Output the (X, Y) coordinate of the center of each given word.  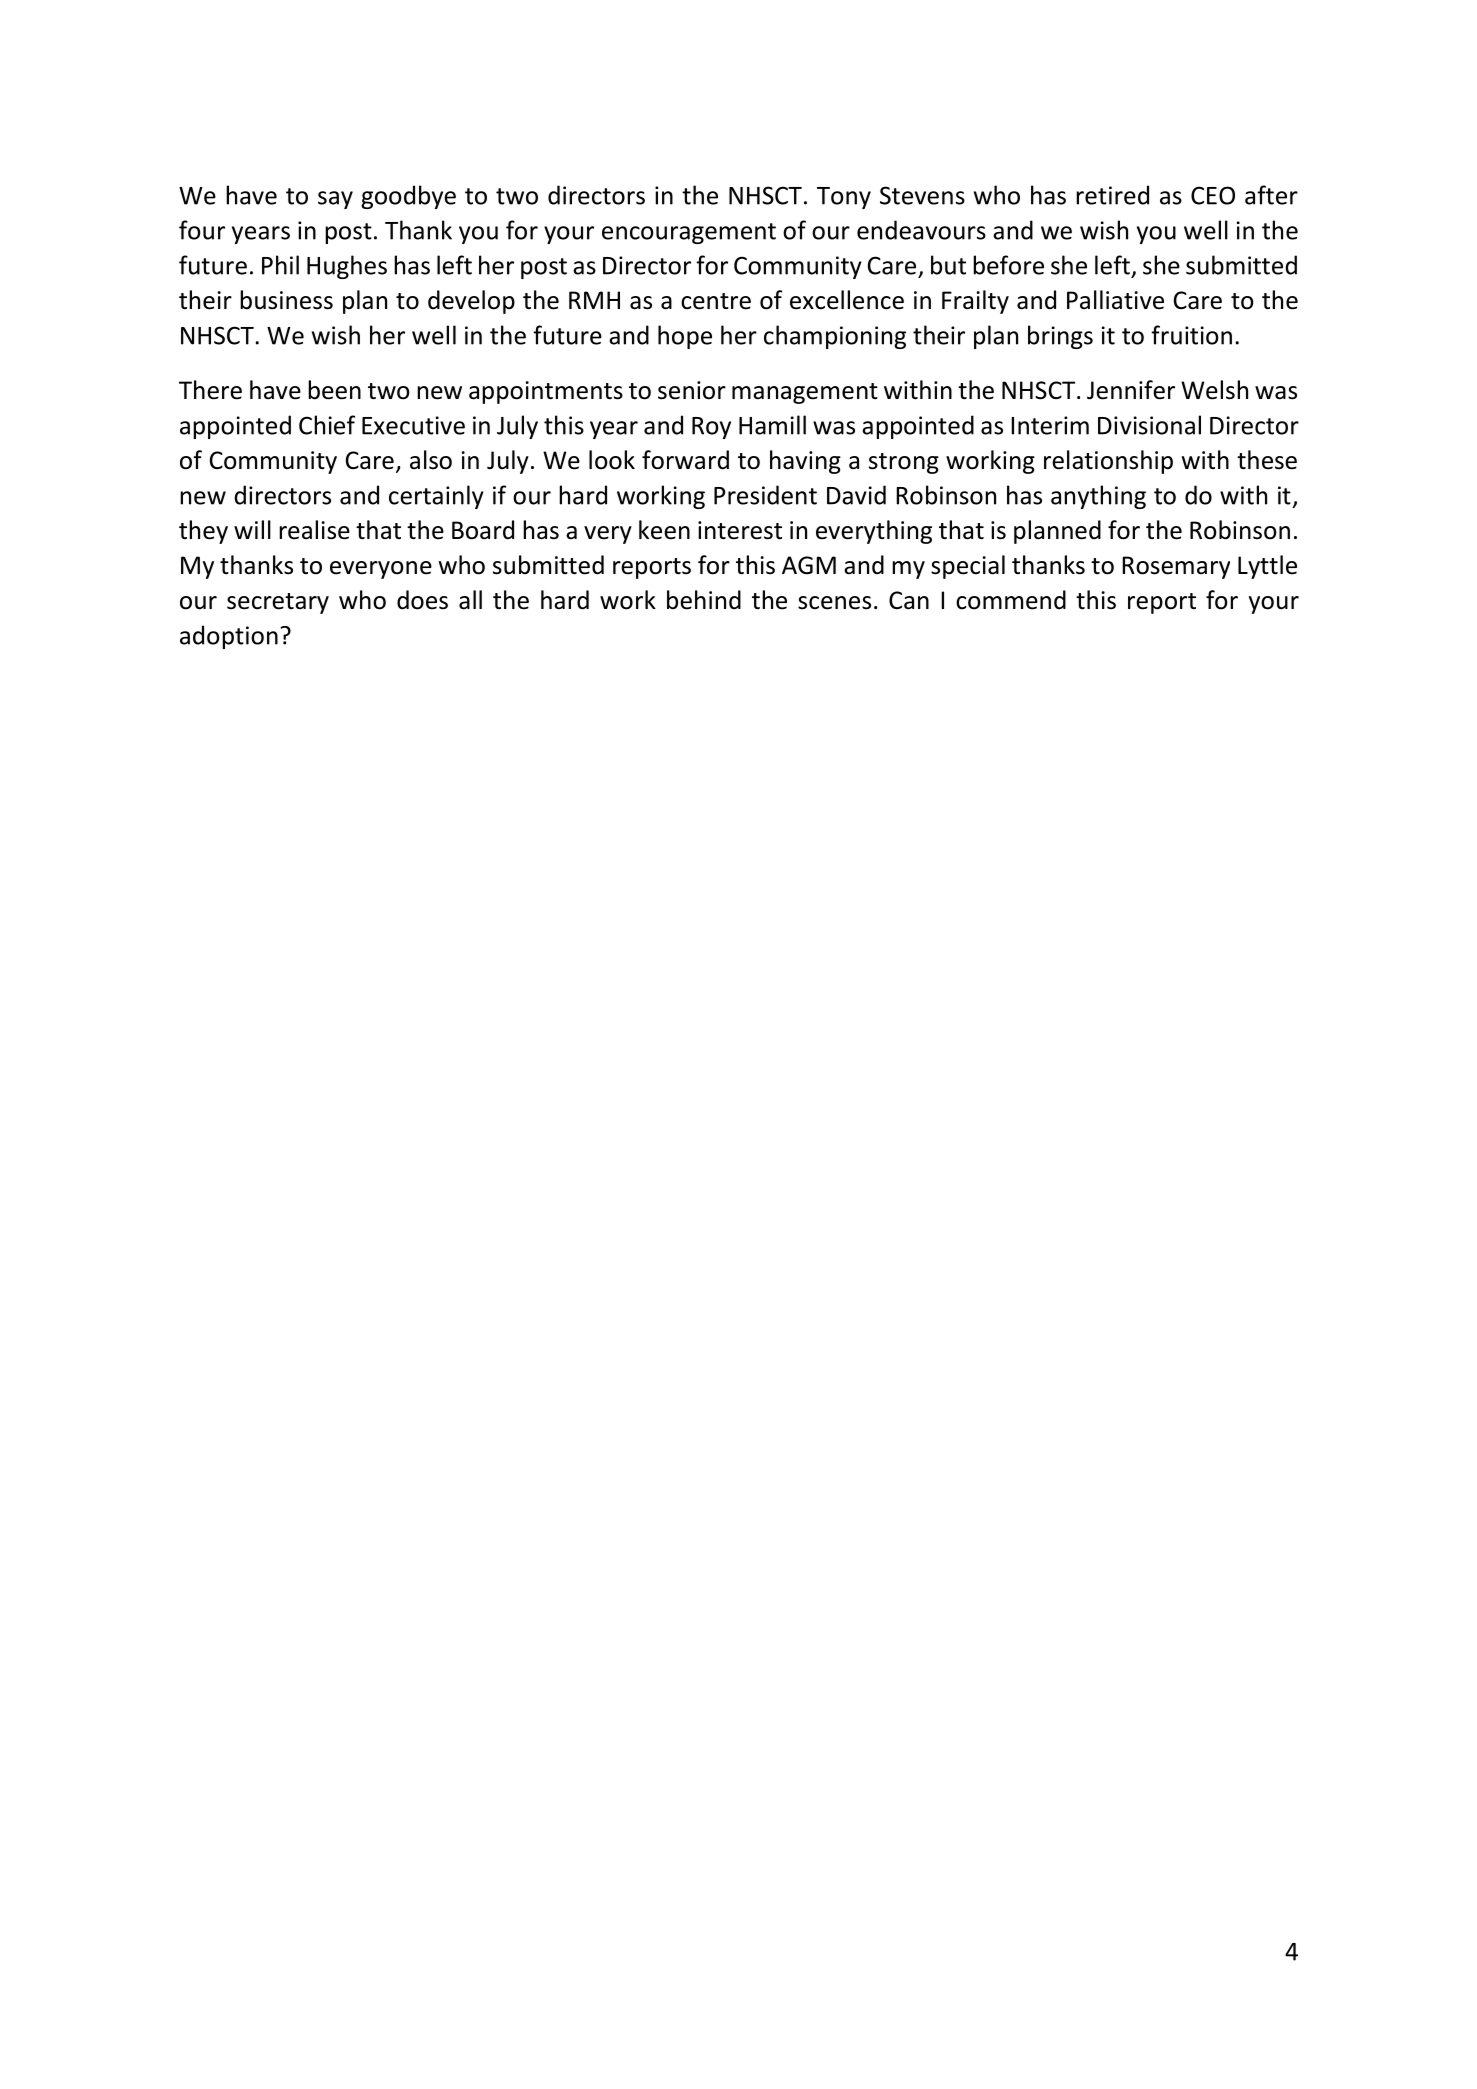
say (335, 200)
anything (1098, 497)
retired (1112, 195)
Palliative (1115, 300)
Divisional (1149, 425)
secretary (278, 603)
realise (314, 530)
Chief (327, 425)
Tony (844, 198)
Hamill (772, 425)
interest (740, 530)
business (286, 300)
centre (716, 301)
